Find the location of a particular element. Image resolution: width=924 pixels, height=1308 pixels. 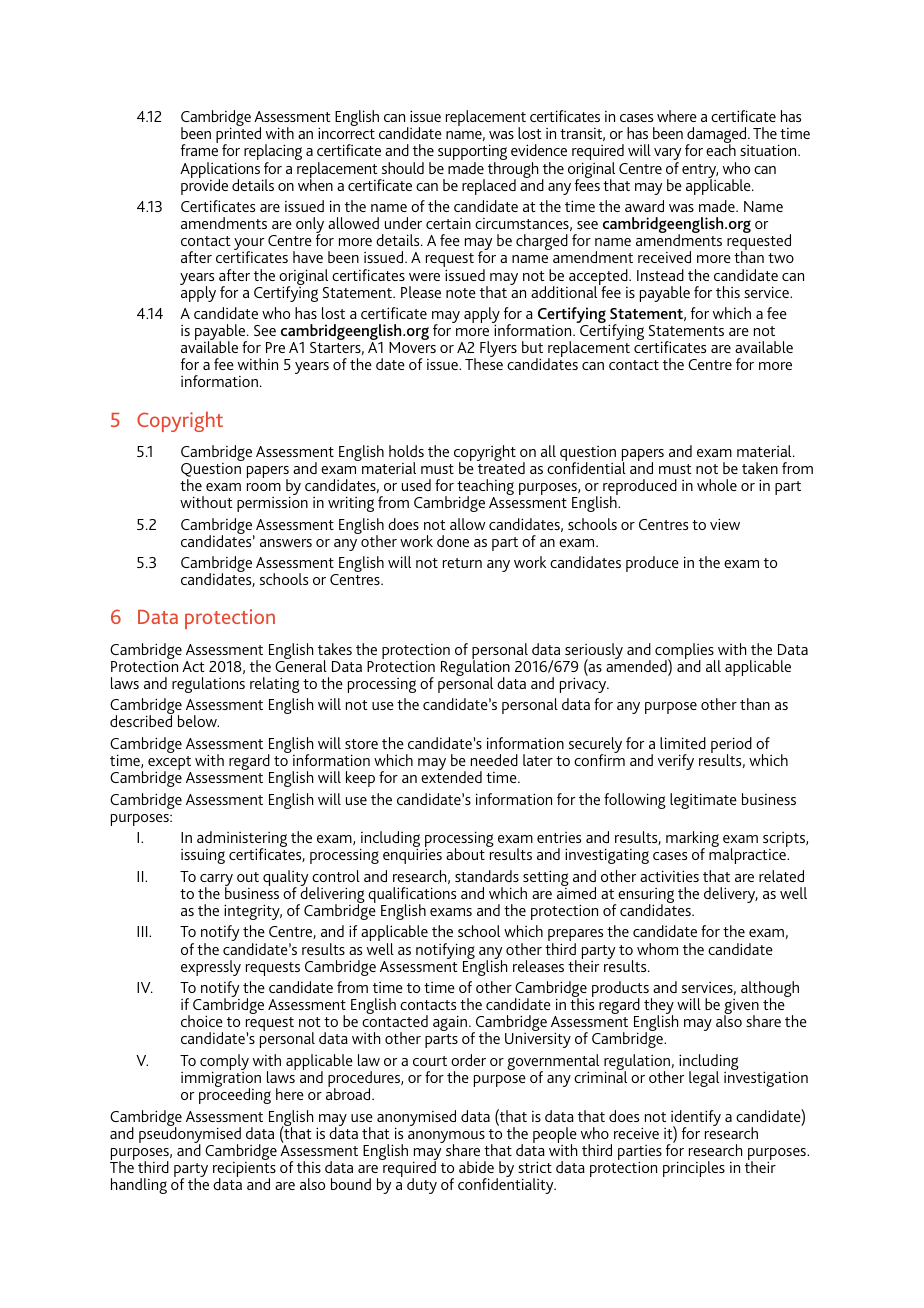

room is located at coordinates (264, 487).
